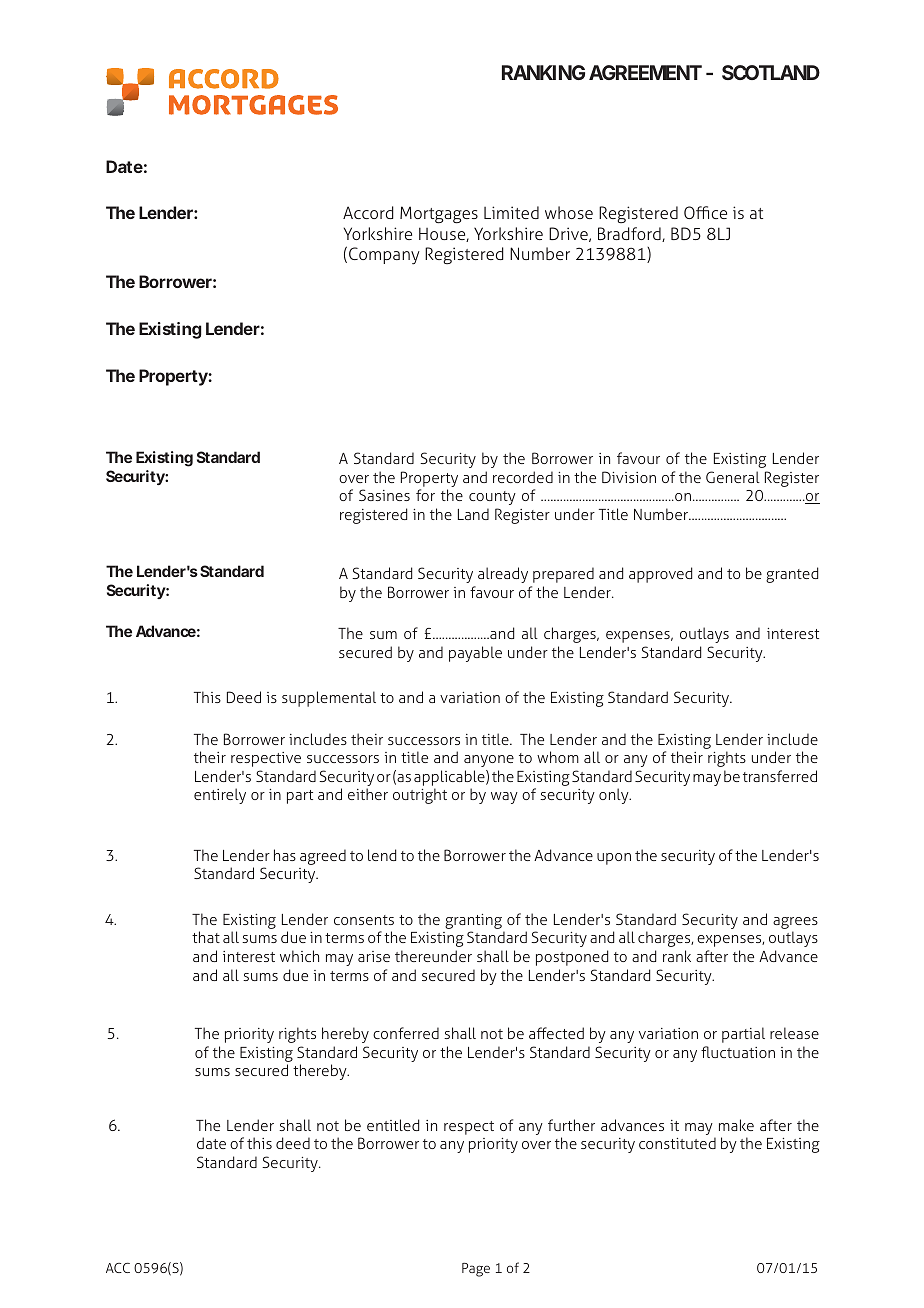  Describe the element at coordinates (476, 1270) in the screenshot. I see `Page` at that location.
